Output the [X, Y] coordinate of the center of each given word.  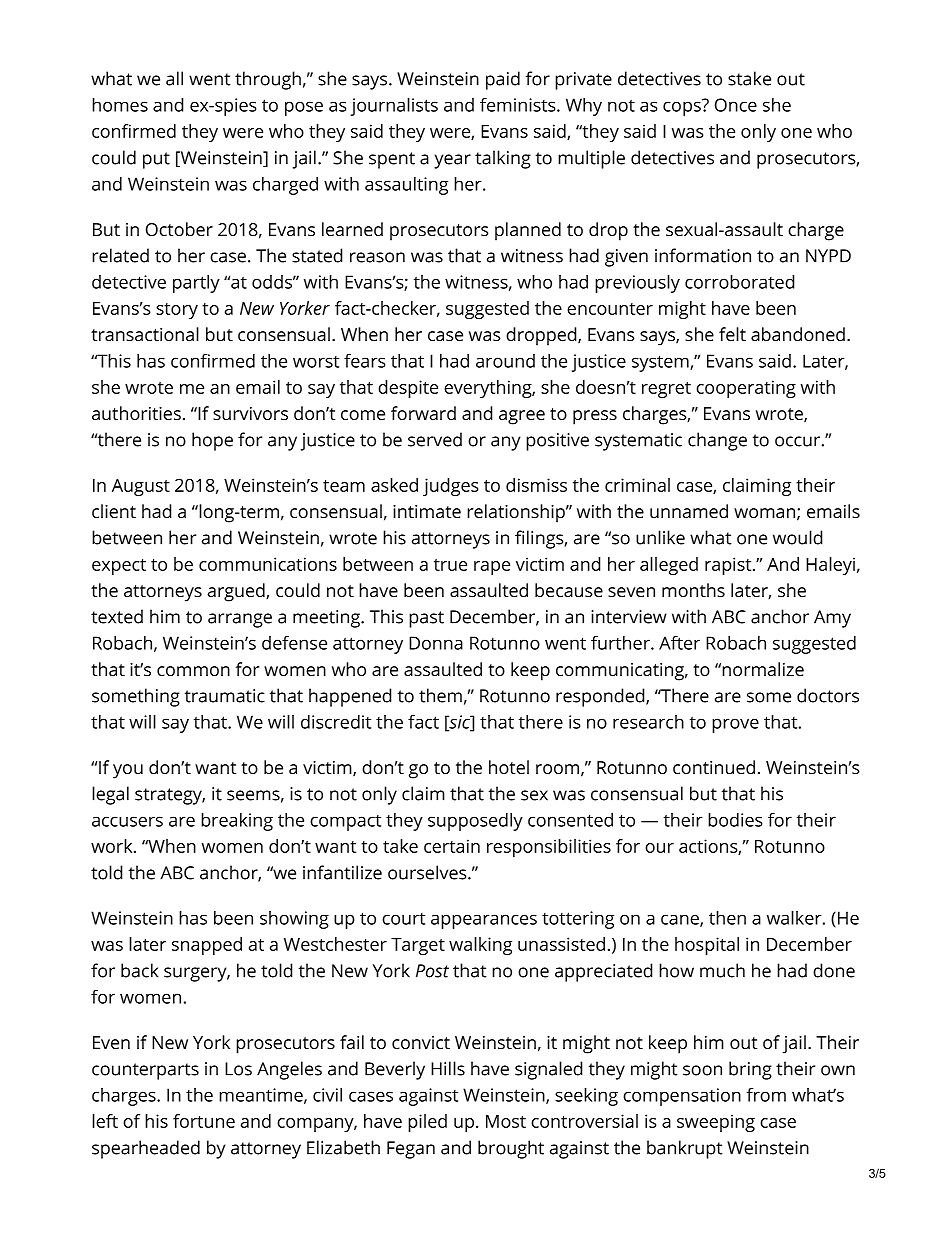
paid [503, 80]
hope [212, 441]
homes [120, 105]
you [128, 771]
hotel [509, 767]
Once [736, 105]
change [717, 441]
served [435, 439]
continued [714, 767]
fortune [204, 1121]
